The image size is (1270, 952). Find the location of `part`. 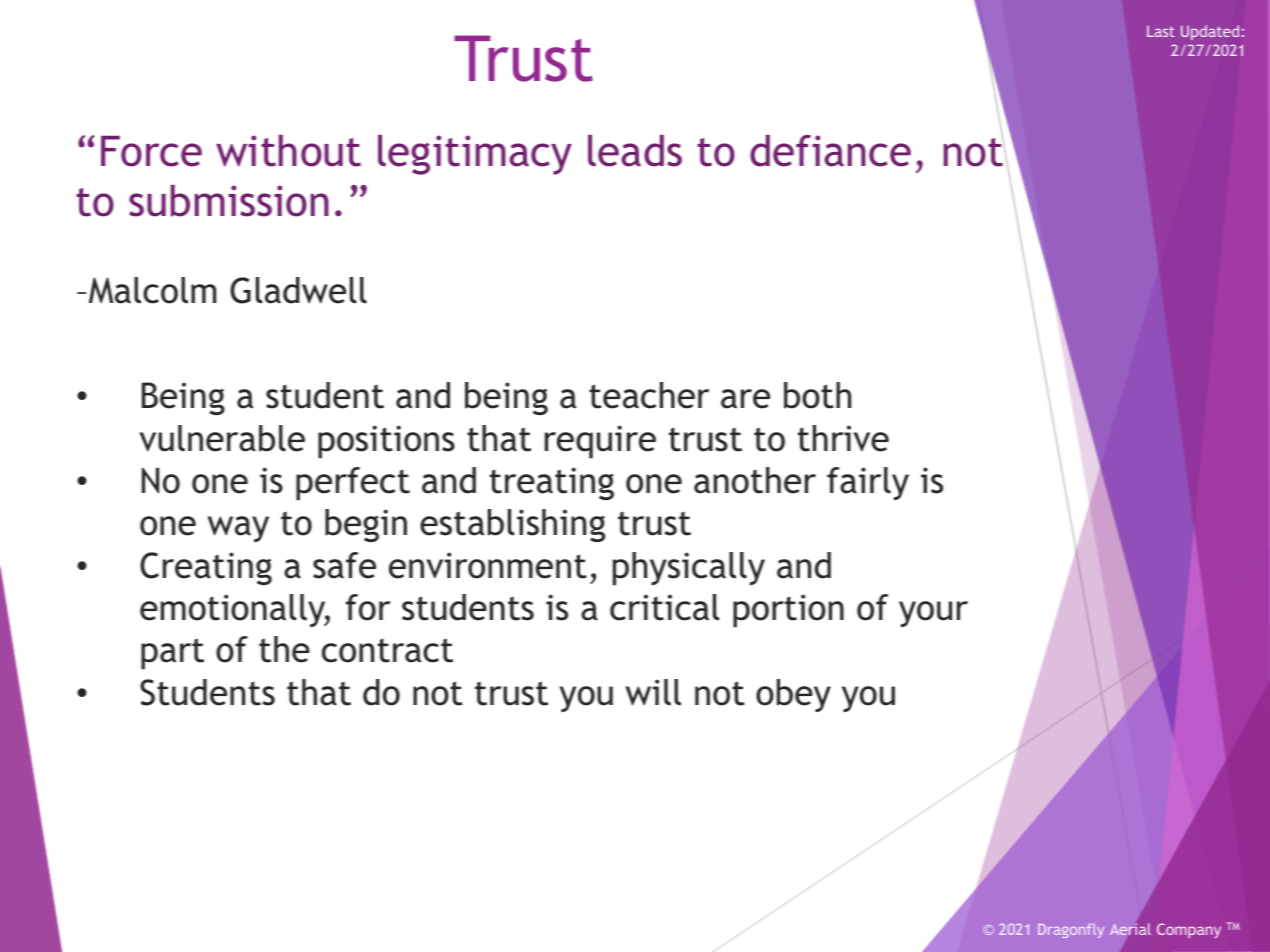

part is located at coordinates (172, 653).
